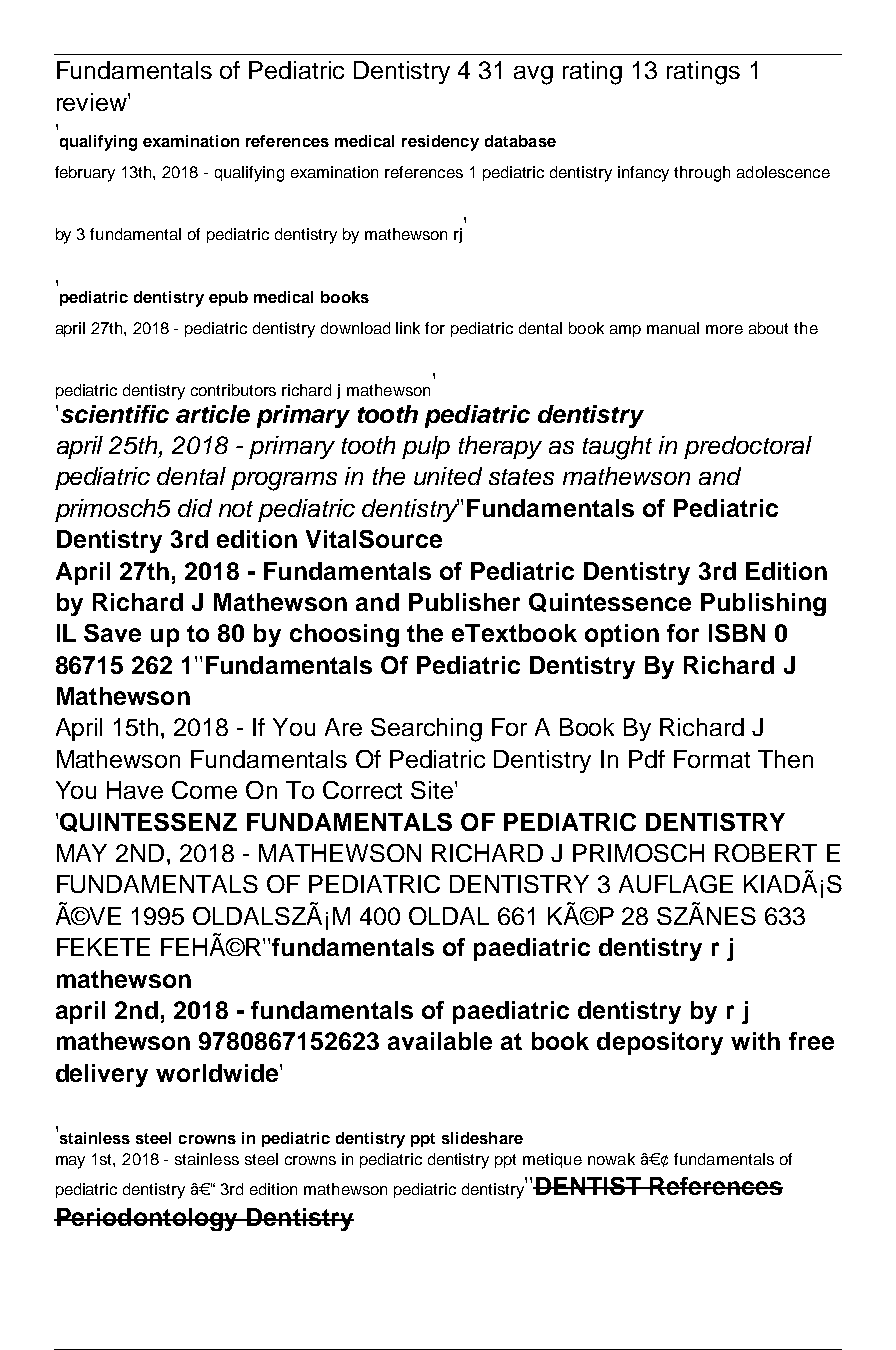 Image resolution: width=896 pixels, height=1350 pixels. Describe the element at coordinates (482, 1138) in the document. I see `slideshare` at that location.
